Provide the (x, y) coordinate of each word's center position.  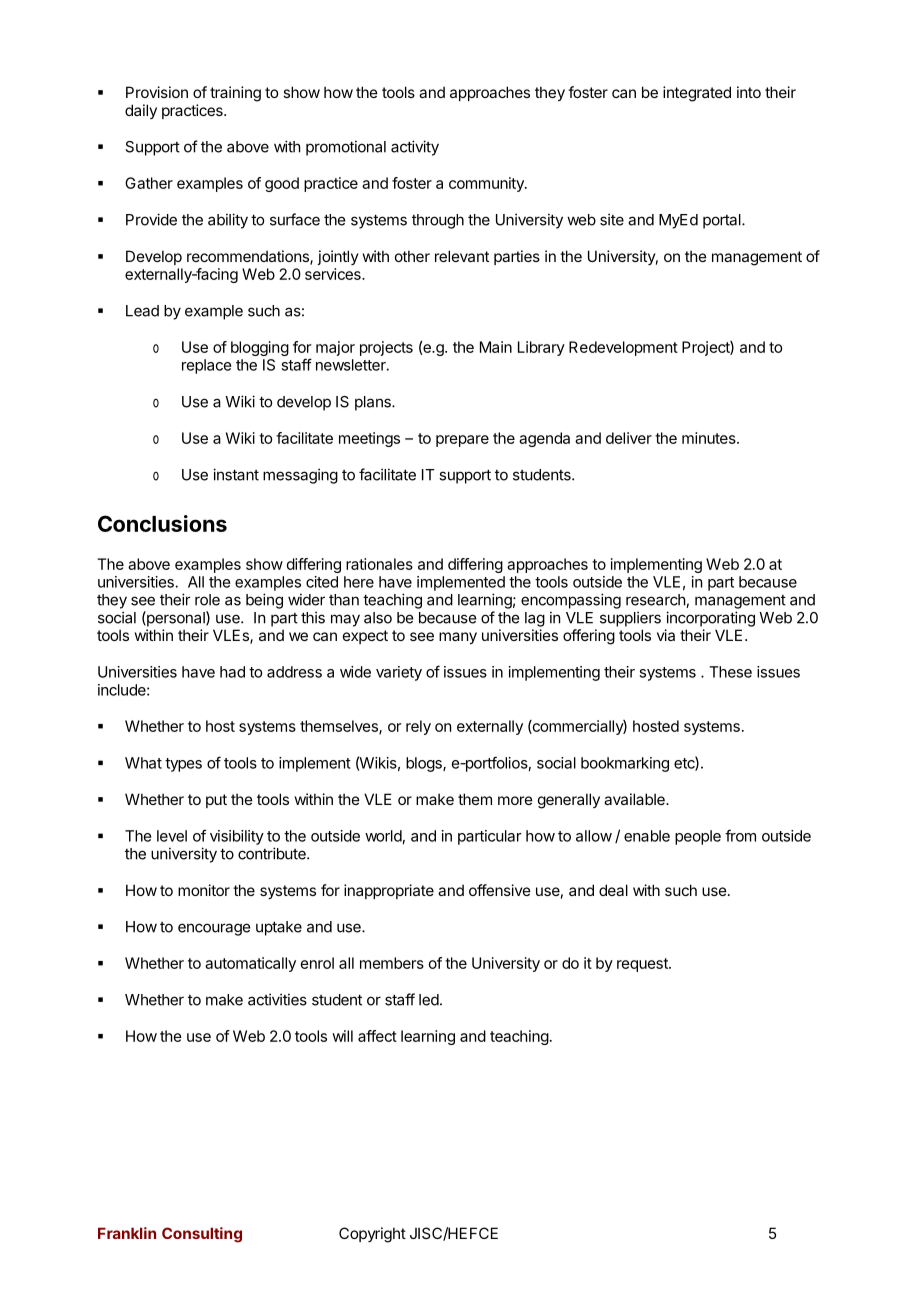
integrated (697, 94)
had (232, 672)
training (235, 94)
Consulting (202, 1235)
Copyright (372, 1235)
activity (415, 148)
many (458, 638)
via (666, 635)
